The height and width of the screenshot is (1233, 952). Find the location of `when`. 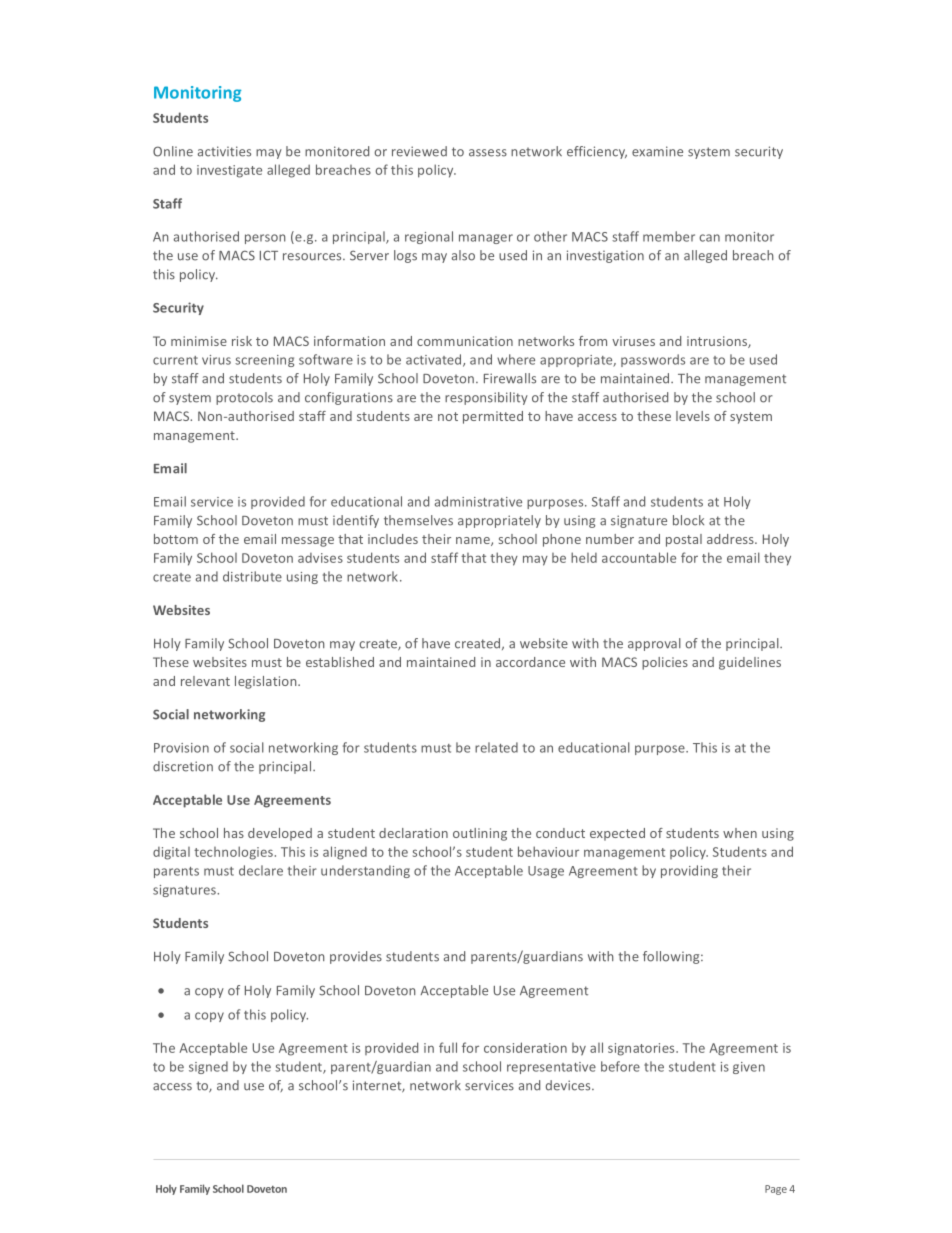

when is located at coordinates (740, 833).
